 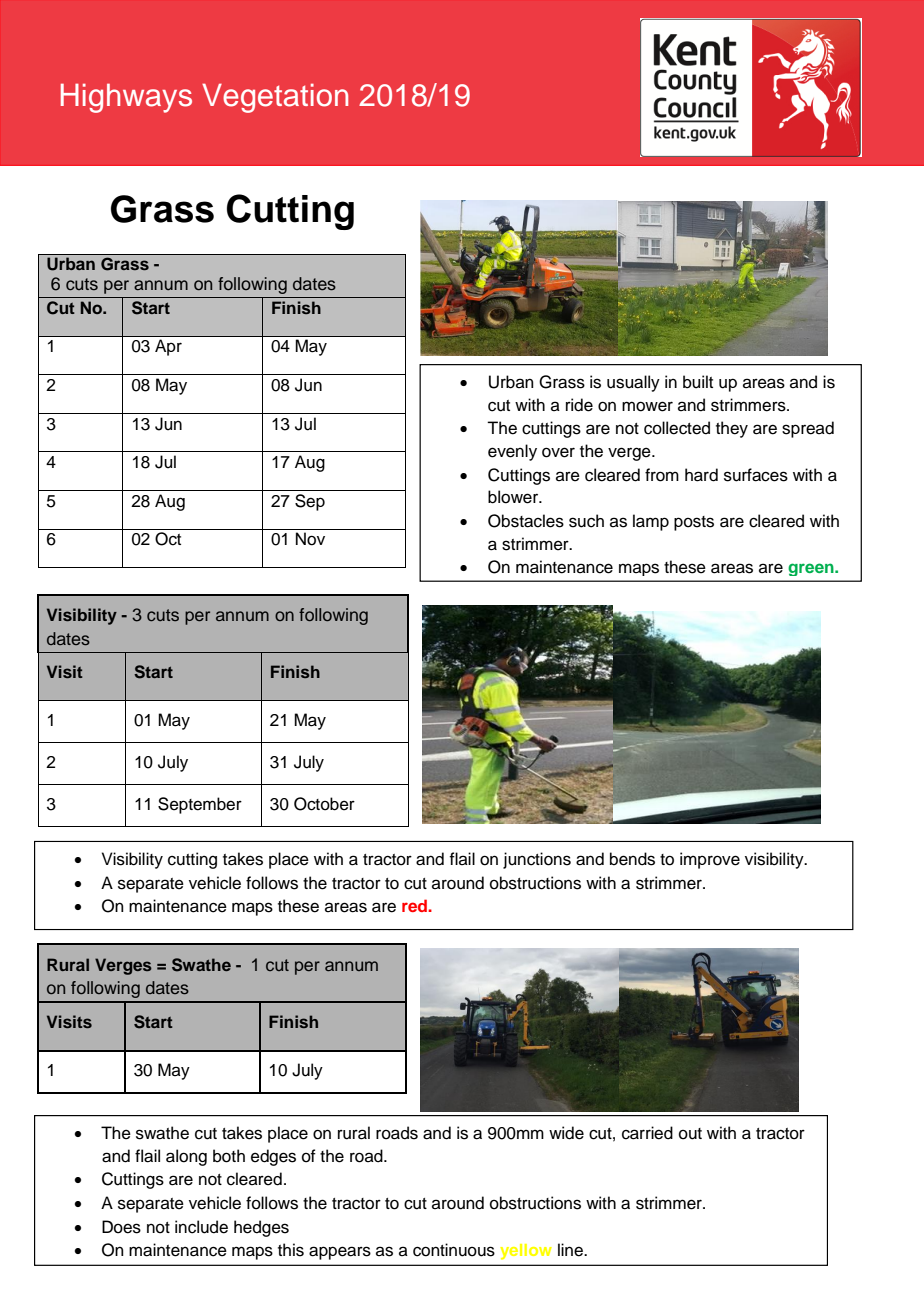 I want to click on built, so click(x=698, y=382).
